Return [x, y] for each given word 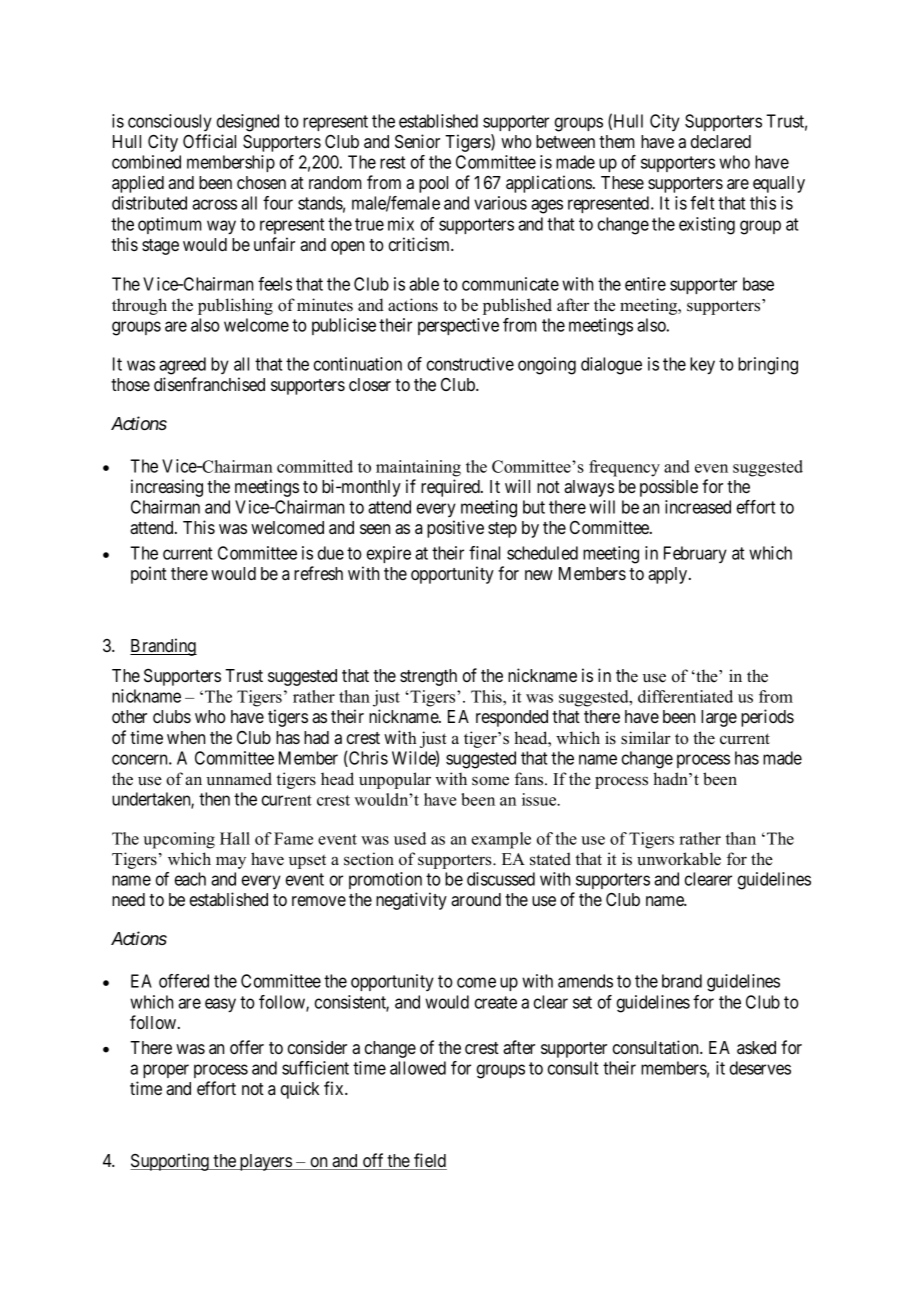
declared [721, 141]
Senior [417, 141]
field [429, 1161]
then [214, 799]
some [490, 781]
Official [209, 141]
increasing [167, 488]
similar [646, 738]
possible [669, 488]
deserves [760, 1068]
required [451, 488]
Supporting [170, 1162]
